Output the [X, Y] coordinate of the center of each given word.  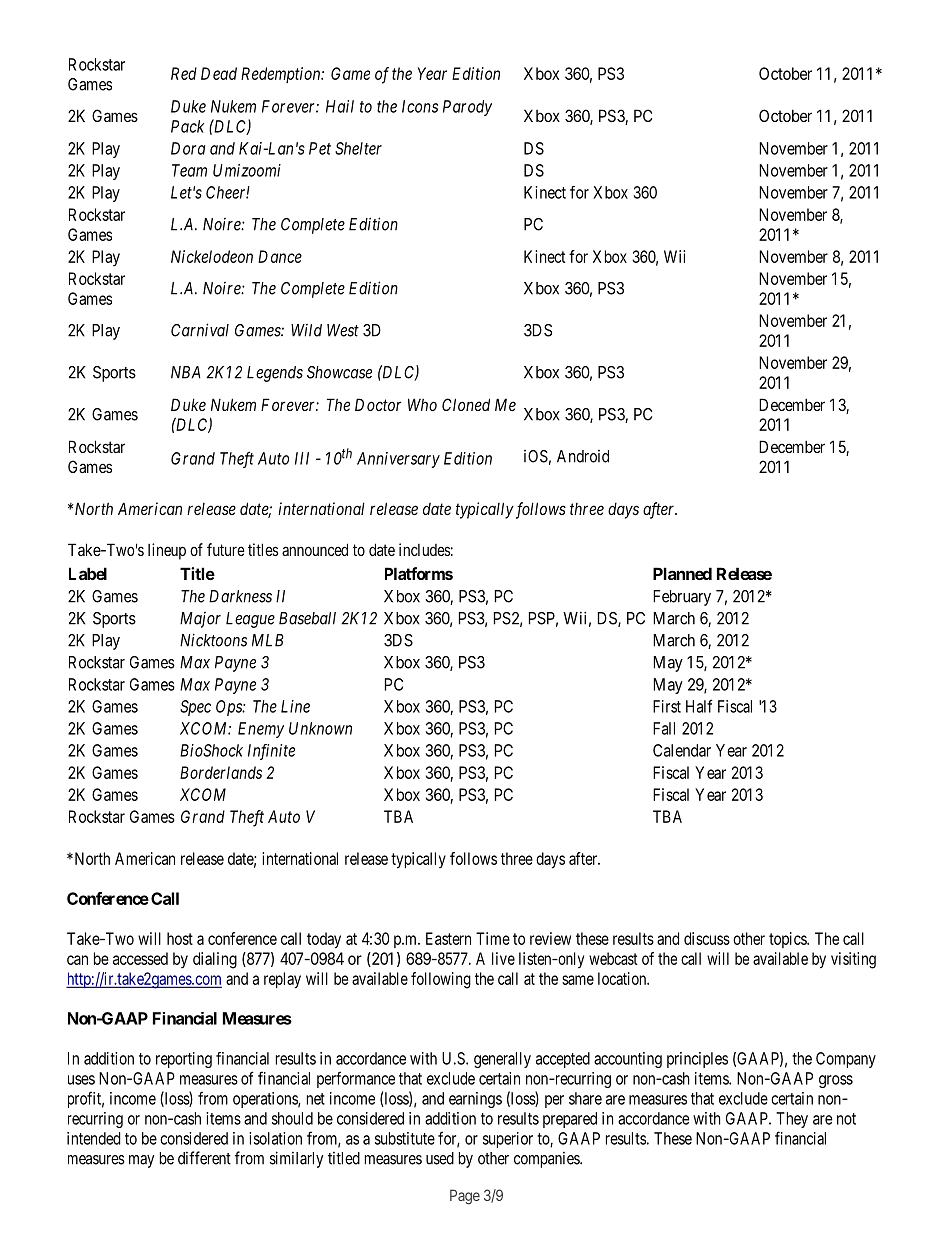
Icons [420, 106]
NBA [186, 372]
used [440, 1158]
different [204, 1158]
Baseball [307, 618]
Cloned [466, 404]
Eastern [448, 938]
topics [788, 940]
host [180, 938]
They [792, 1120]
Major [200, 620]
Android [583, 456]
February [682, 598]
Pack [187, 126]
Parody [467, 108]
